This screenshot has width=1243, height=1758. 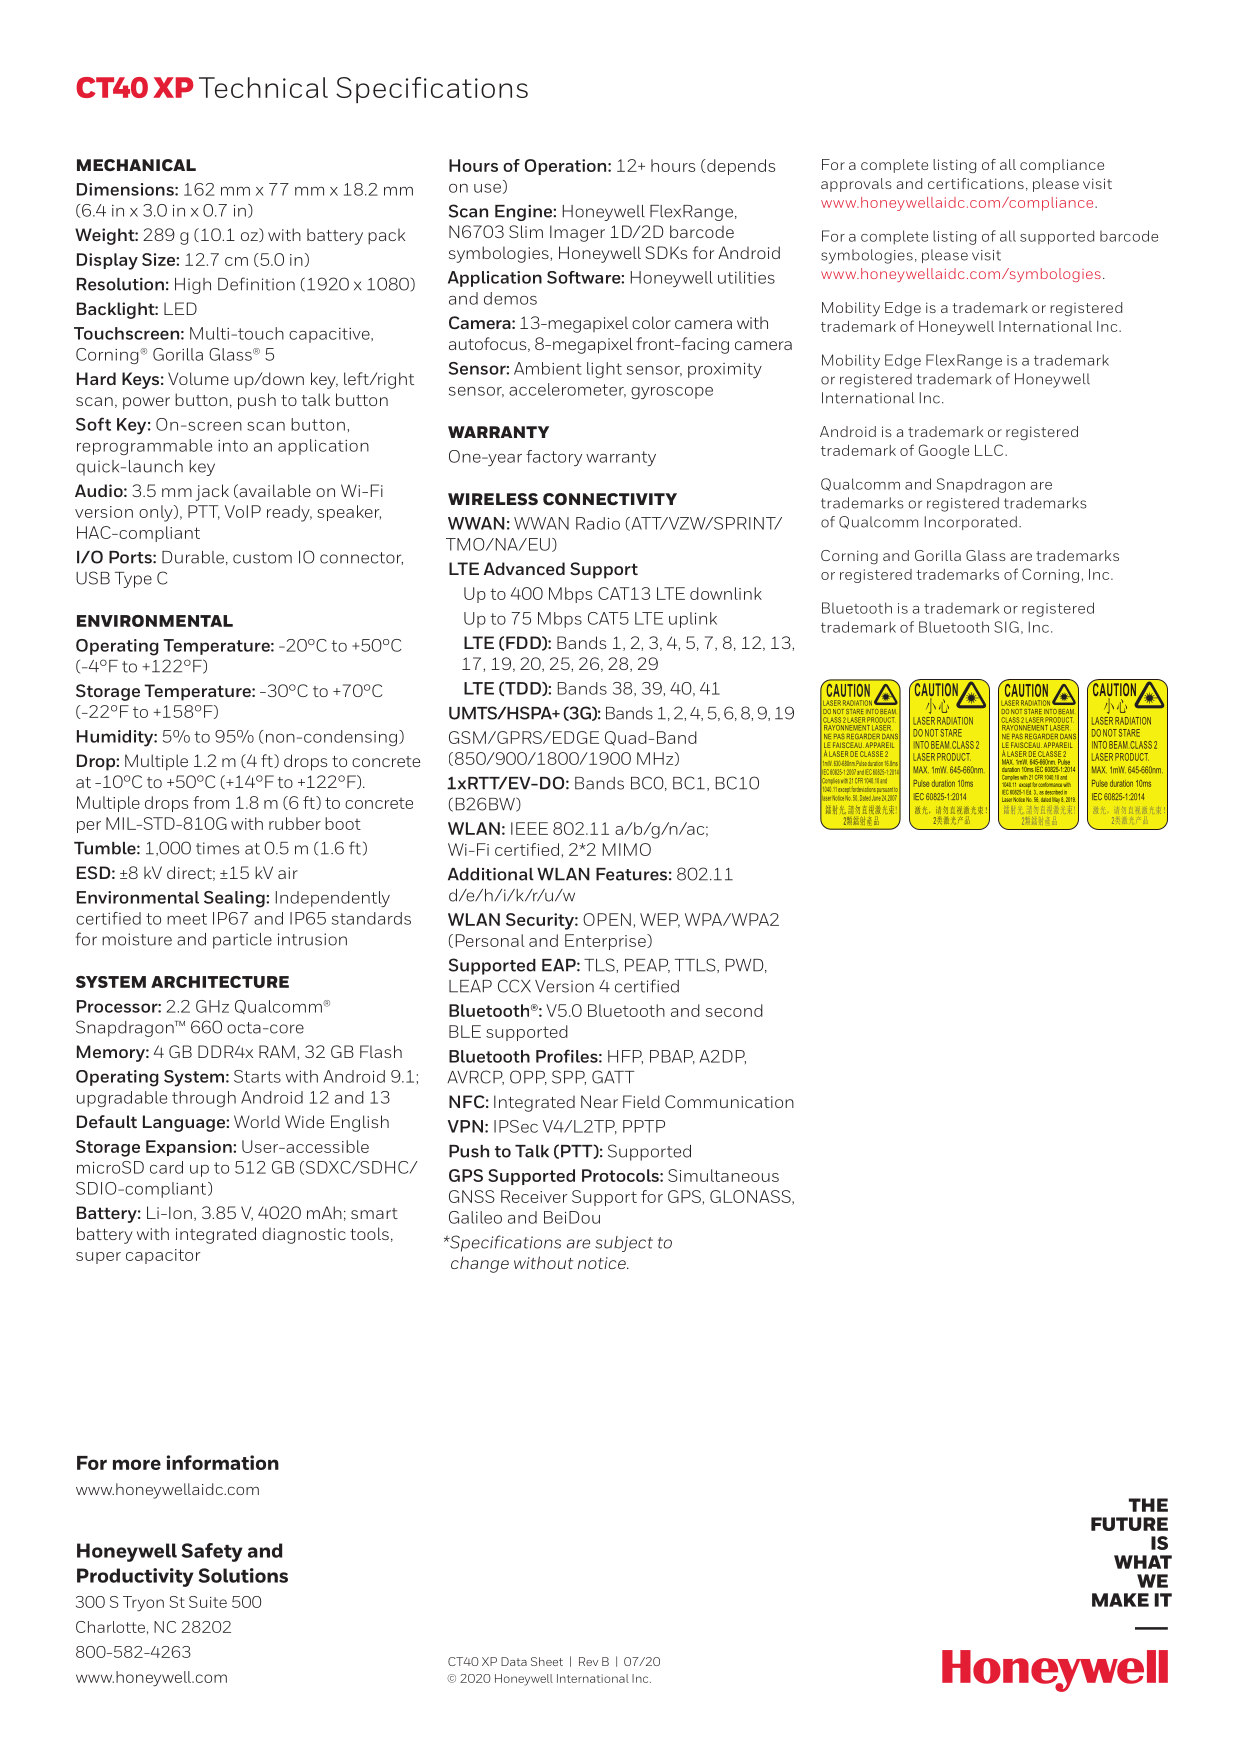 What do you see at coordinates (217, 848) in the screenshot?
I see `times` at bounding box center [217, 848].
